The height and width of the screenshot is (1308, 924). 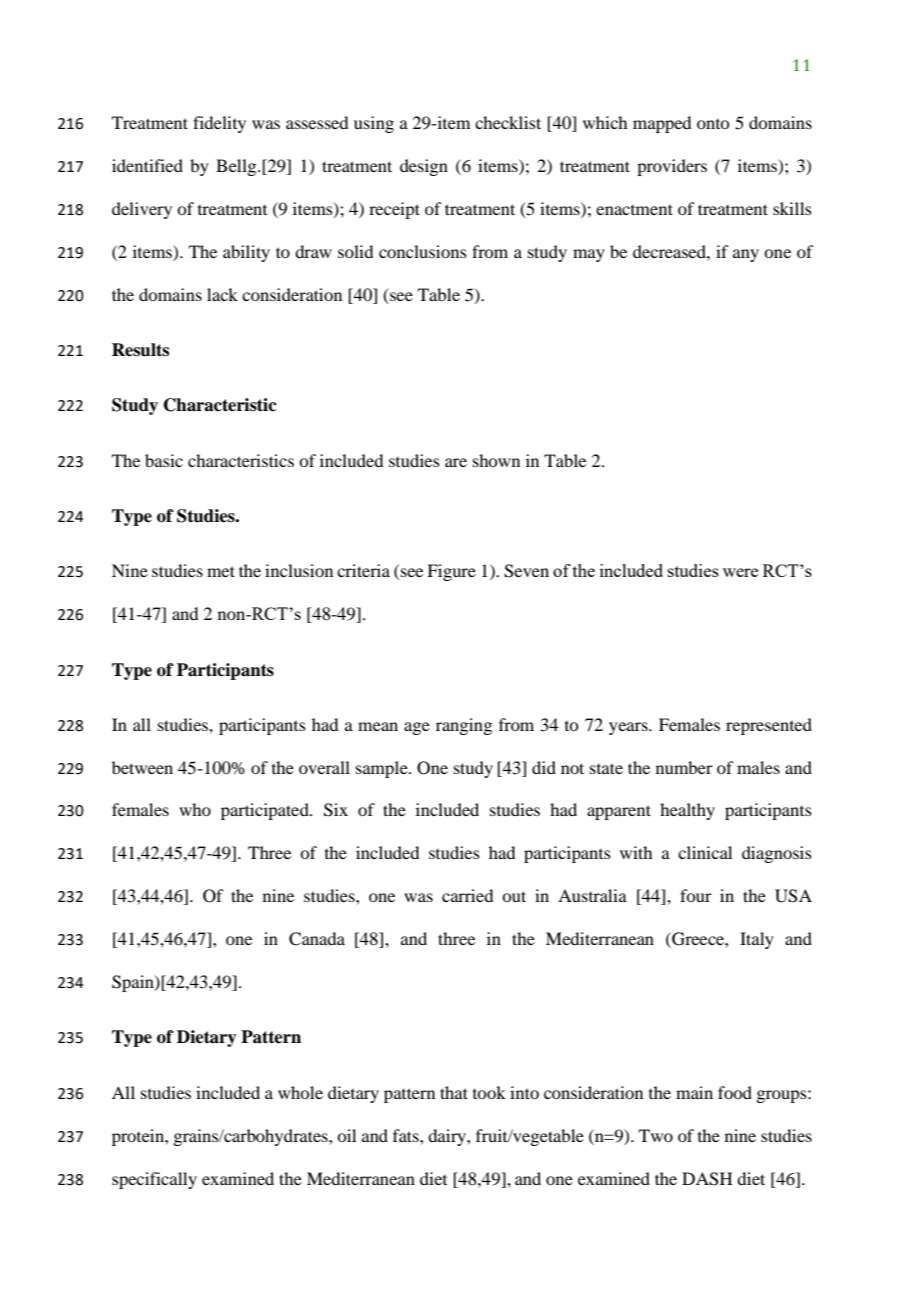 What do you see at coordinates (464, 726) in the screenshot?
I see `ranging` at bounding box center [464, 726].
